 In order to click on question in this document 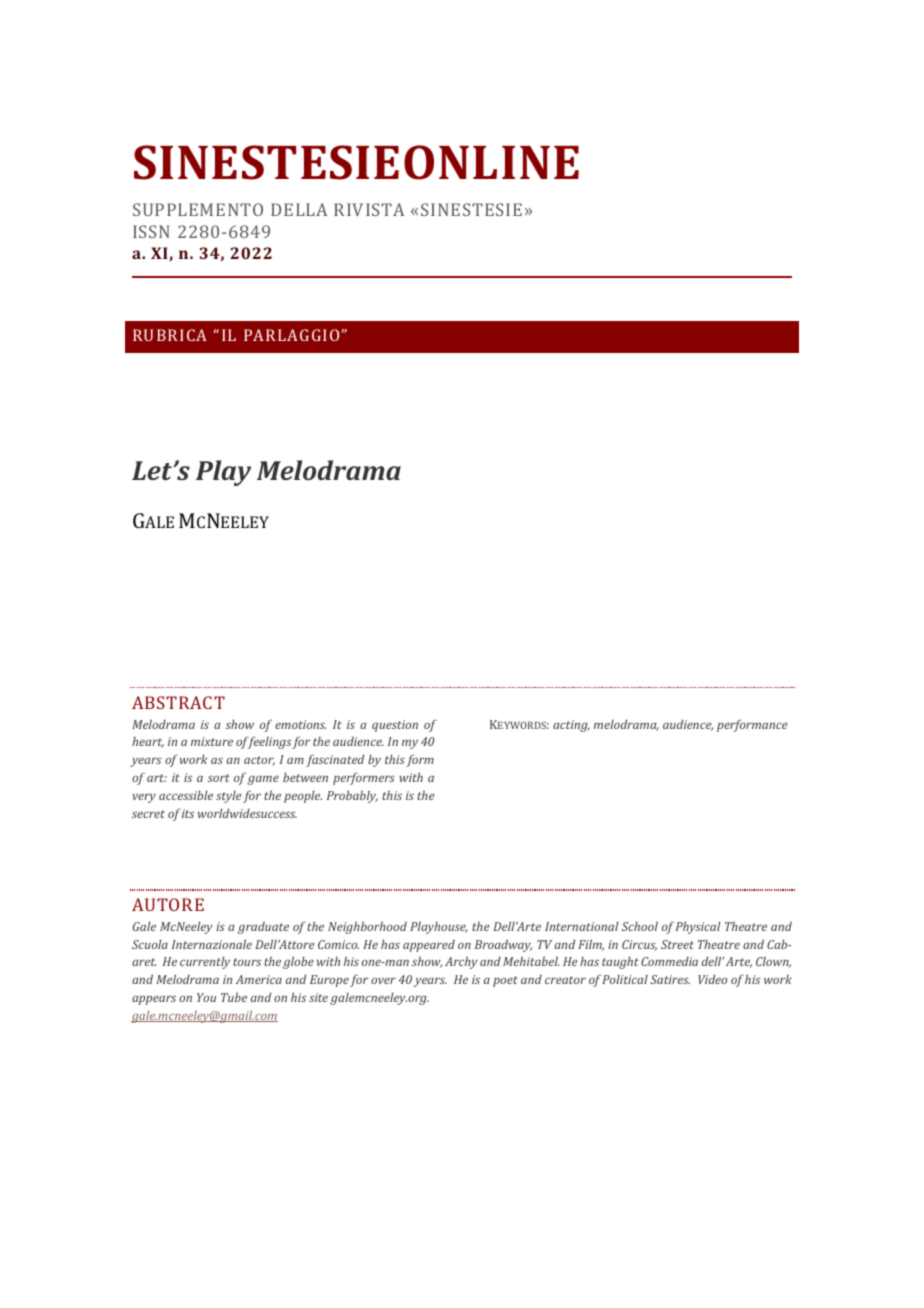, I will do `click(395, 726)`.
